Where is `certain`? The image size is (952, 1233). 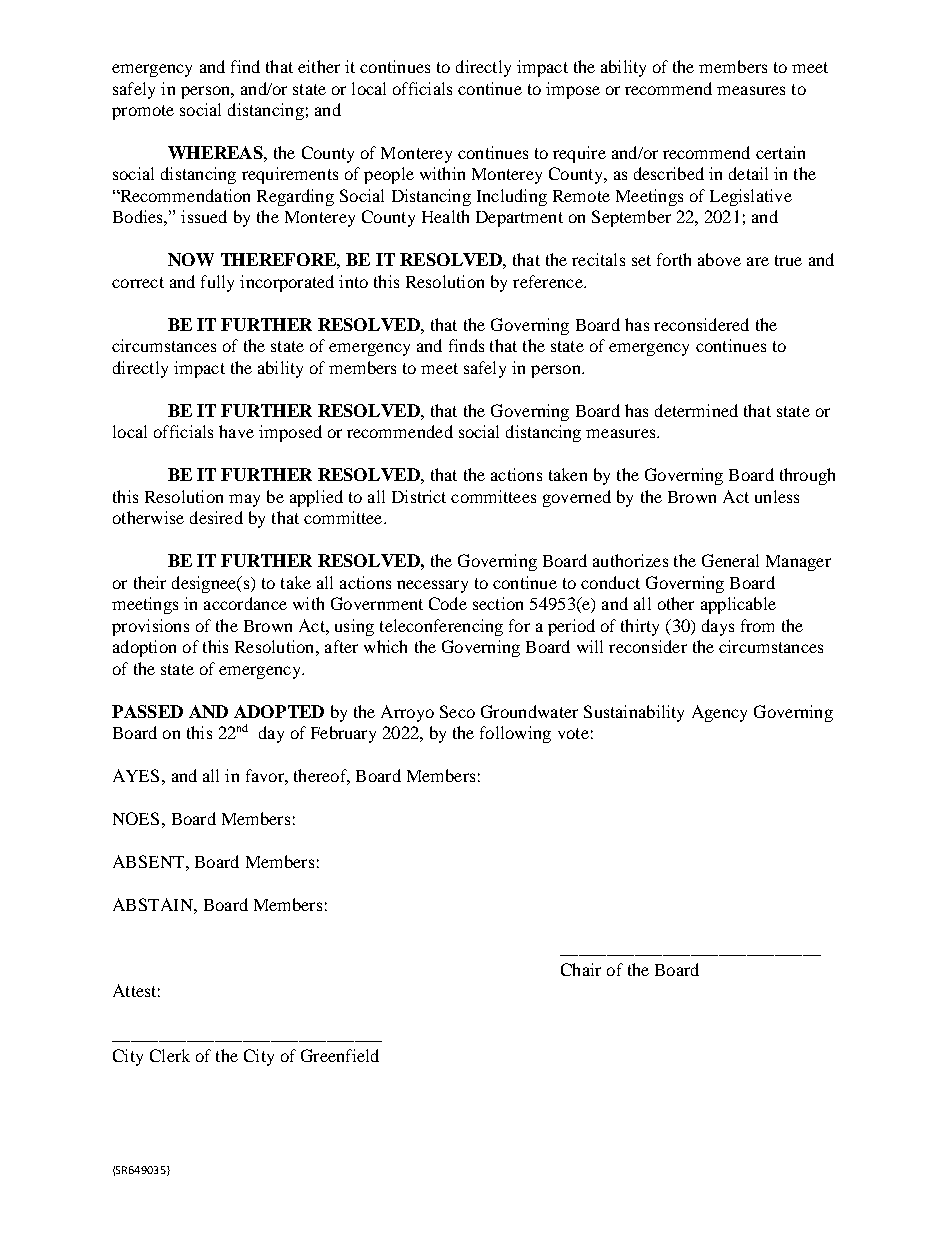
certain is located at coordinates (780, 152).
